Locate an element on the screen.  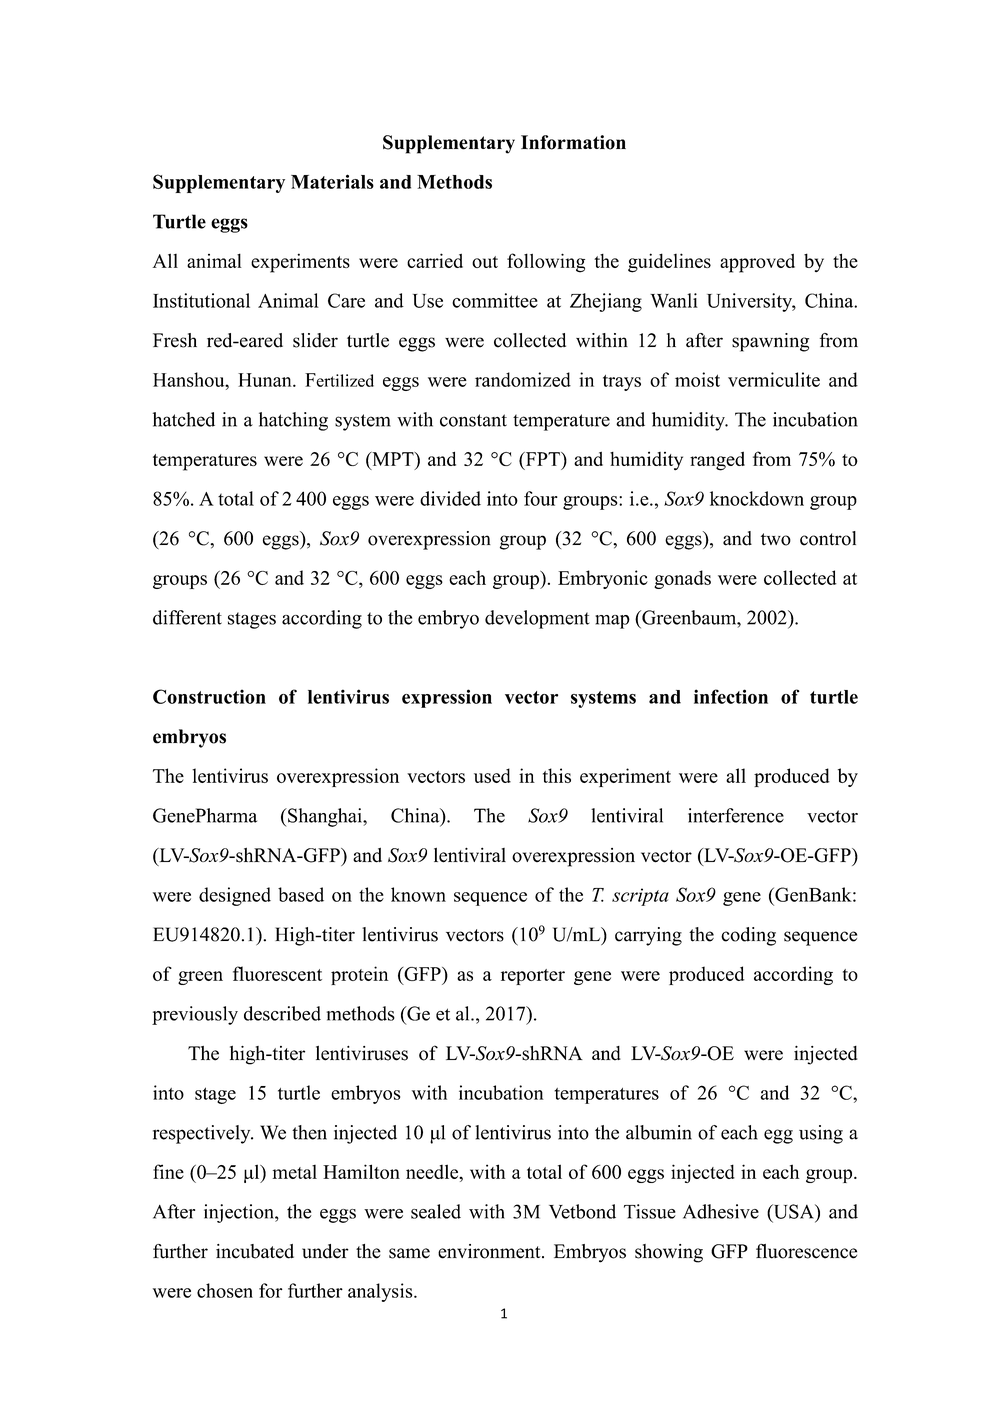
described is located at coordinates (282, 1013).
